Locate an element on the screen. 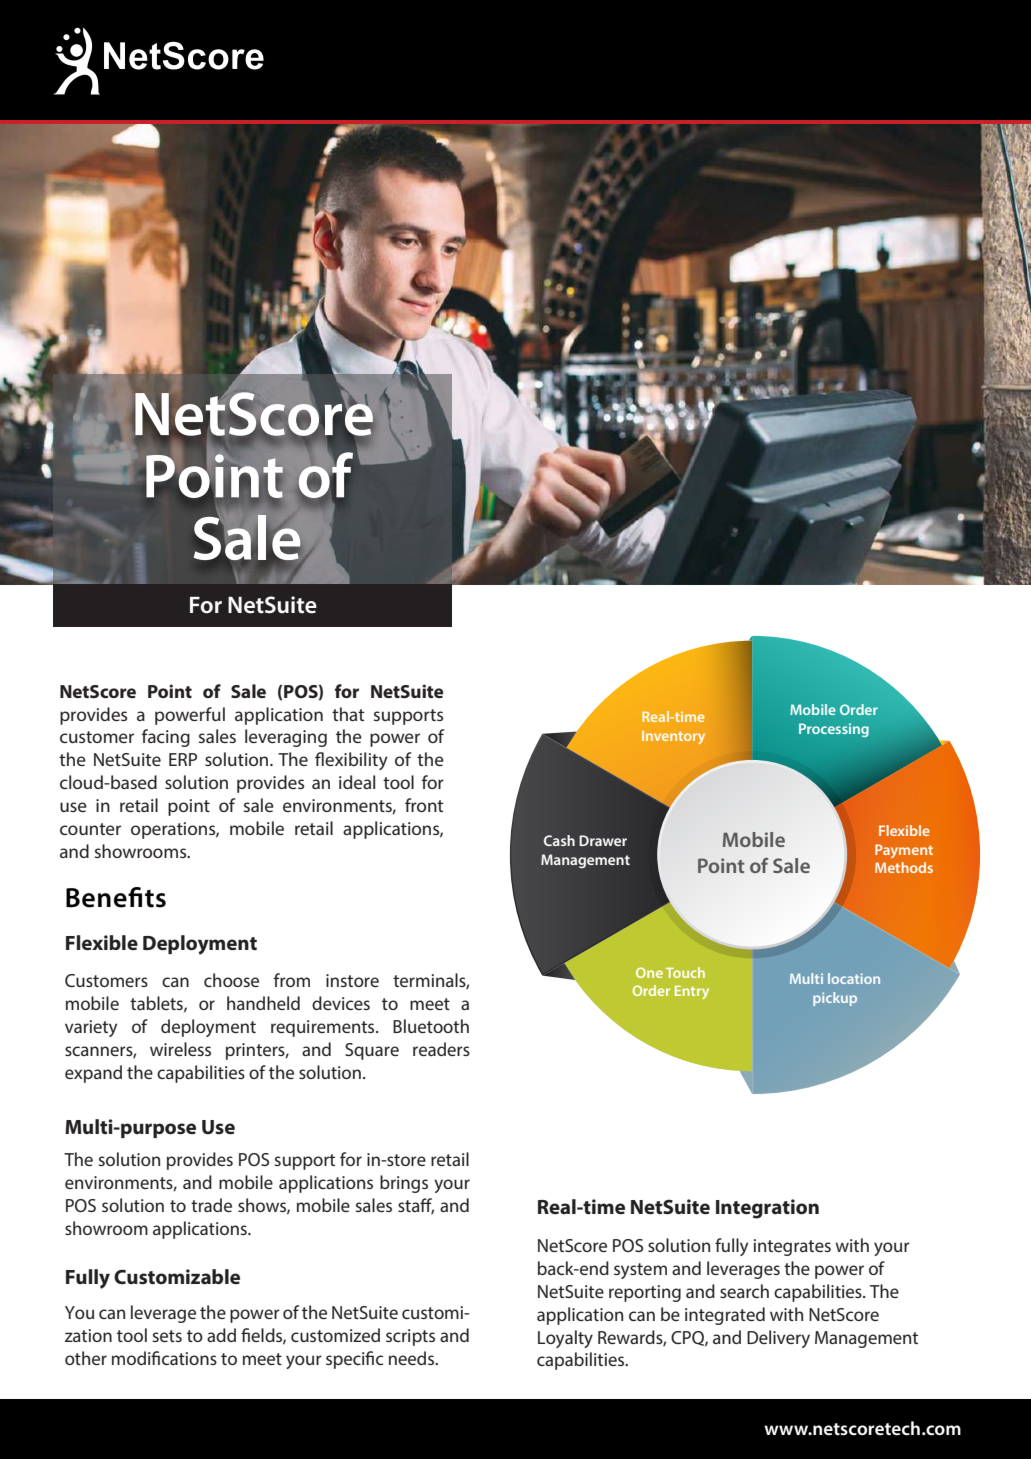  location is located at coordinates (854, 978).
